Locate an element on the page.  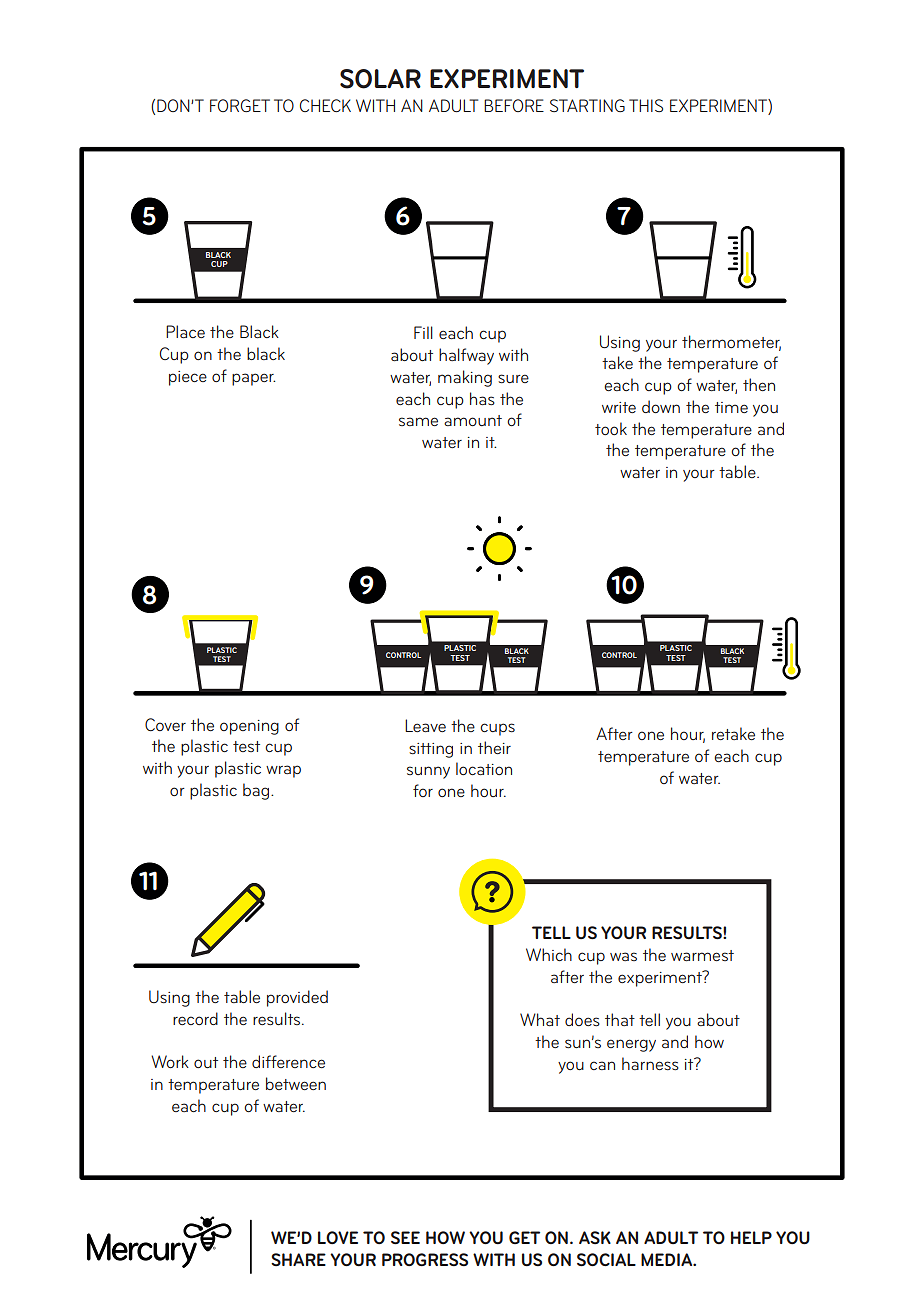
SHARE is located at coordinates (298, 1259).
